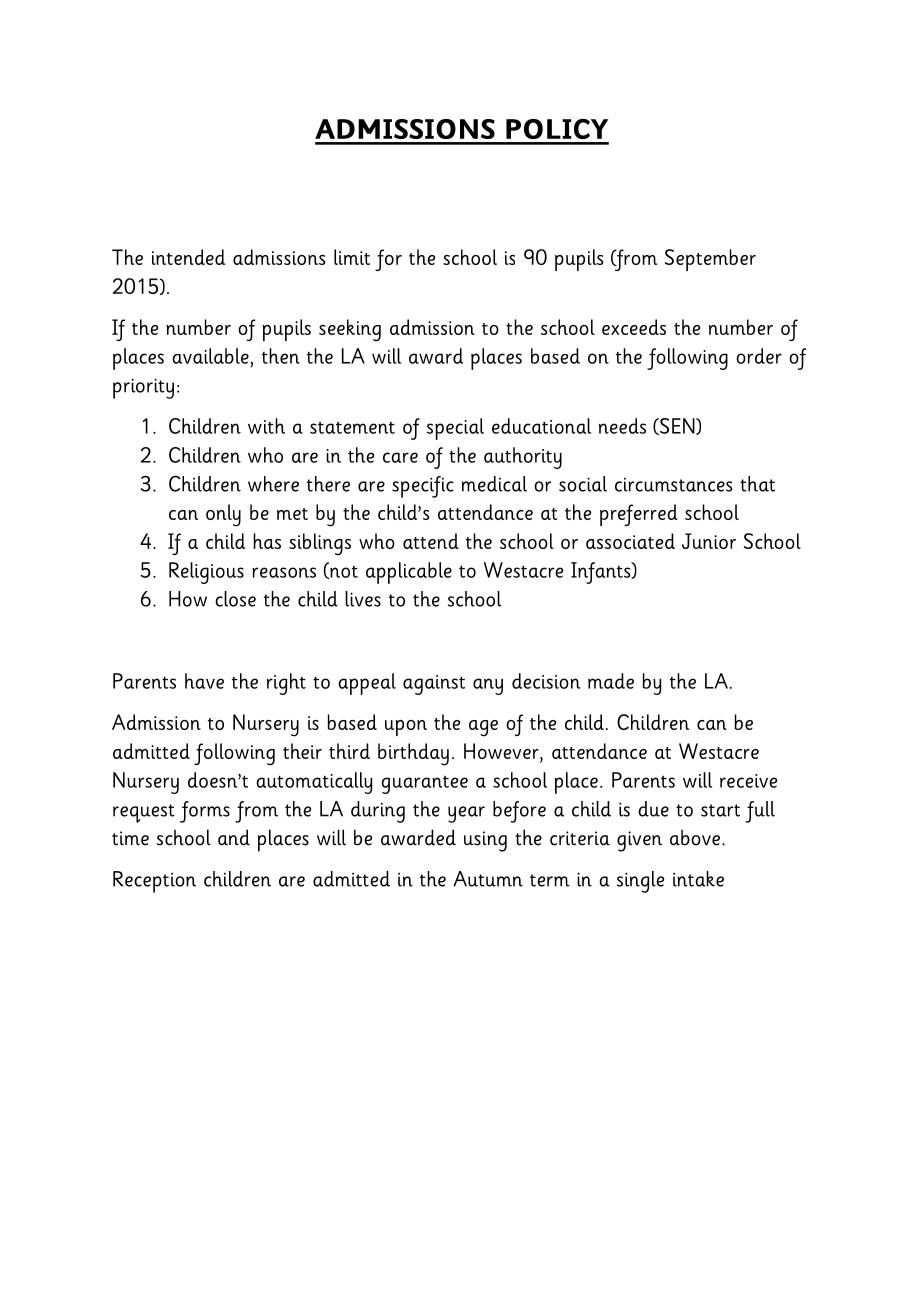  I want to click on September, so click(710, 260).
